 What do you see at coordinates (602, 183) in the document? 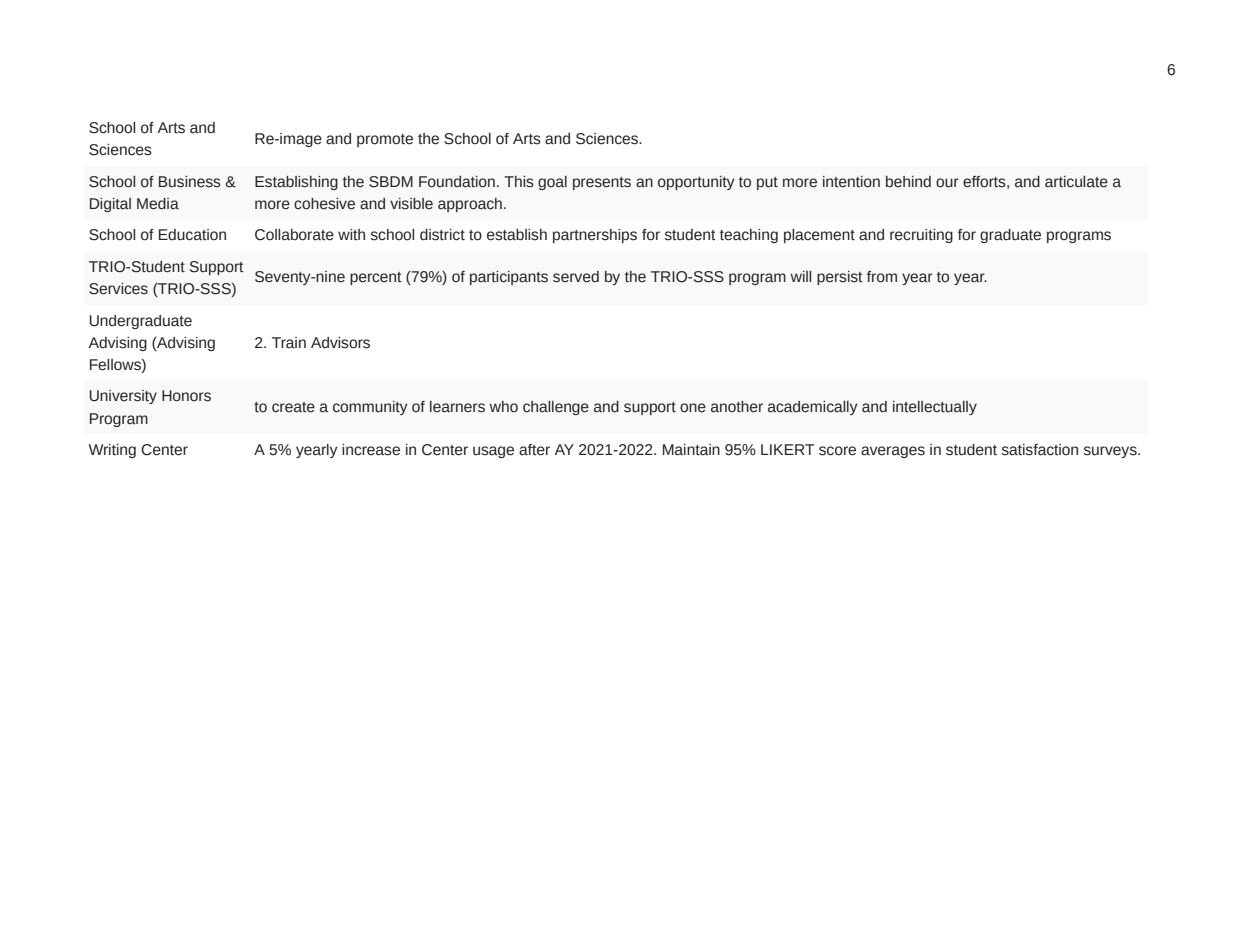
I see `presents` at bounding box center [602, 183].
